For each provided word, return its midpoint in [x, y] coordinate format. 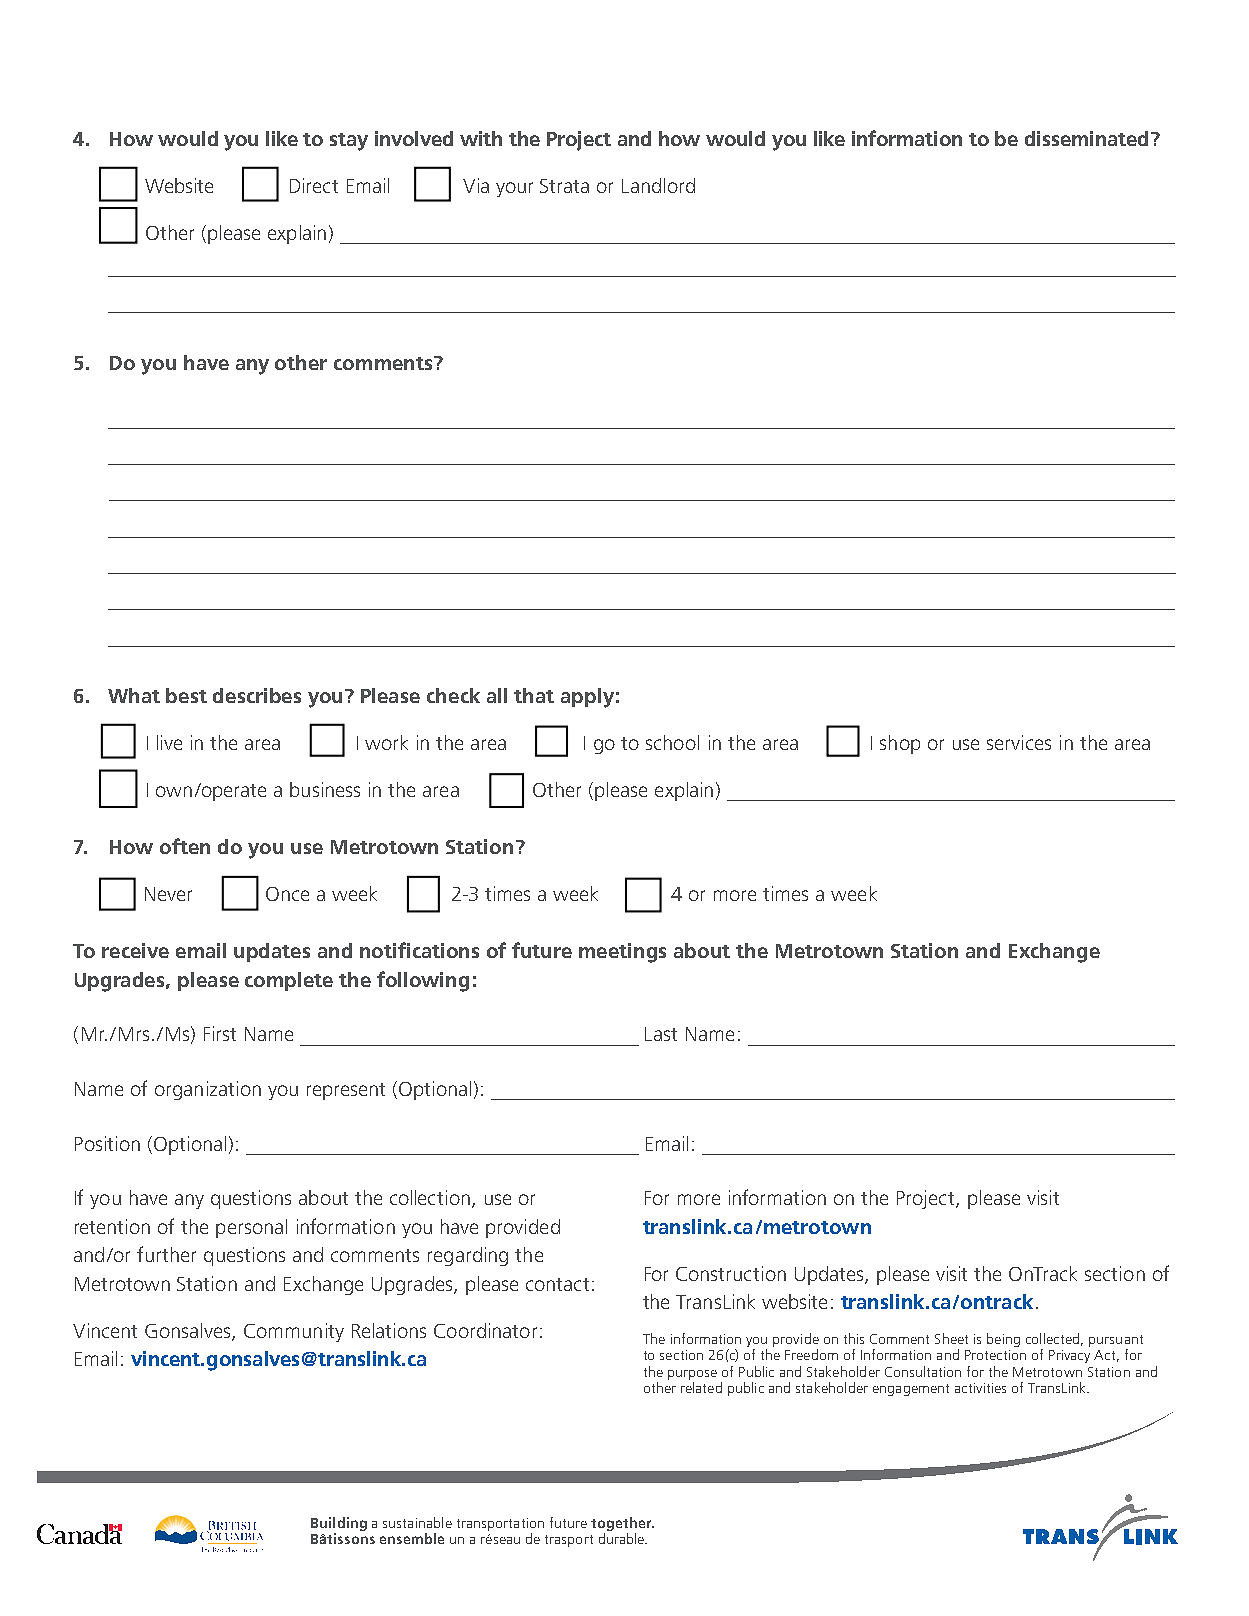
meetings [622, 953]
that [534, 695]
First [220, 1033]
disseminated [1086, 138]
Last [661, 1034]
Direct [314, 185]
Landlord [658, 185]
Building [339, 1525]
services [1019, 742]
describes [257, 695]
